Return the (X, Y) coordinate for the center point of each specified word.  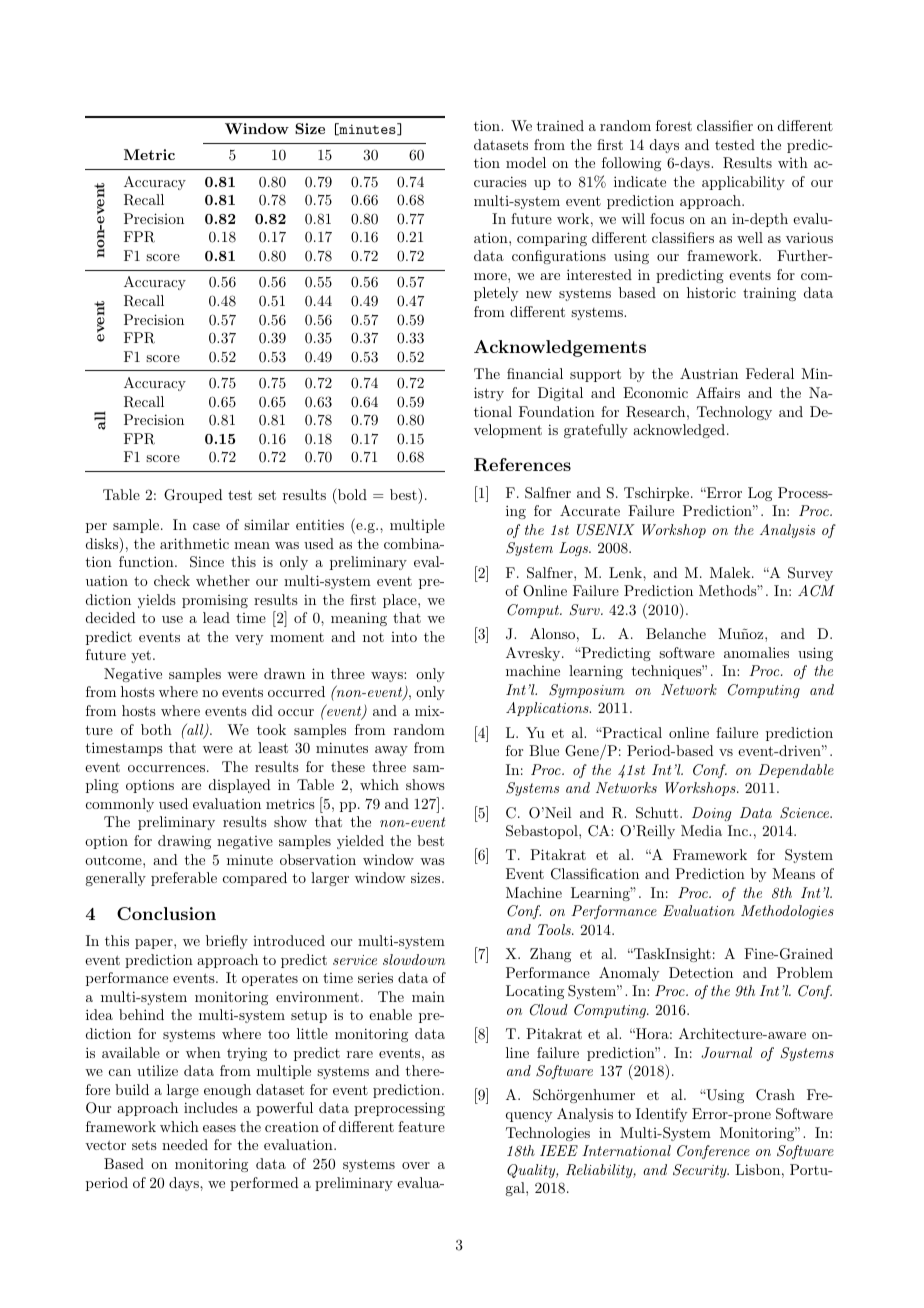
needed (185, 1144)
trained (560, 125)
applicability (743, 183)
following (631, 164)
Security (701, 1171)
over (416, 1165)
